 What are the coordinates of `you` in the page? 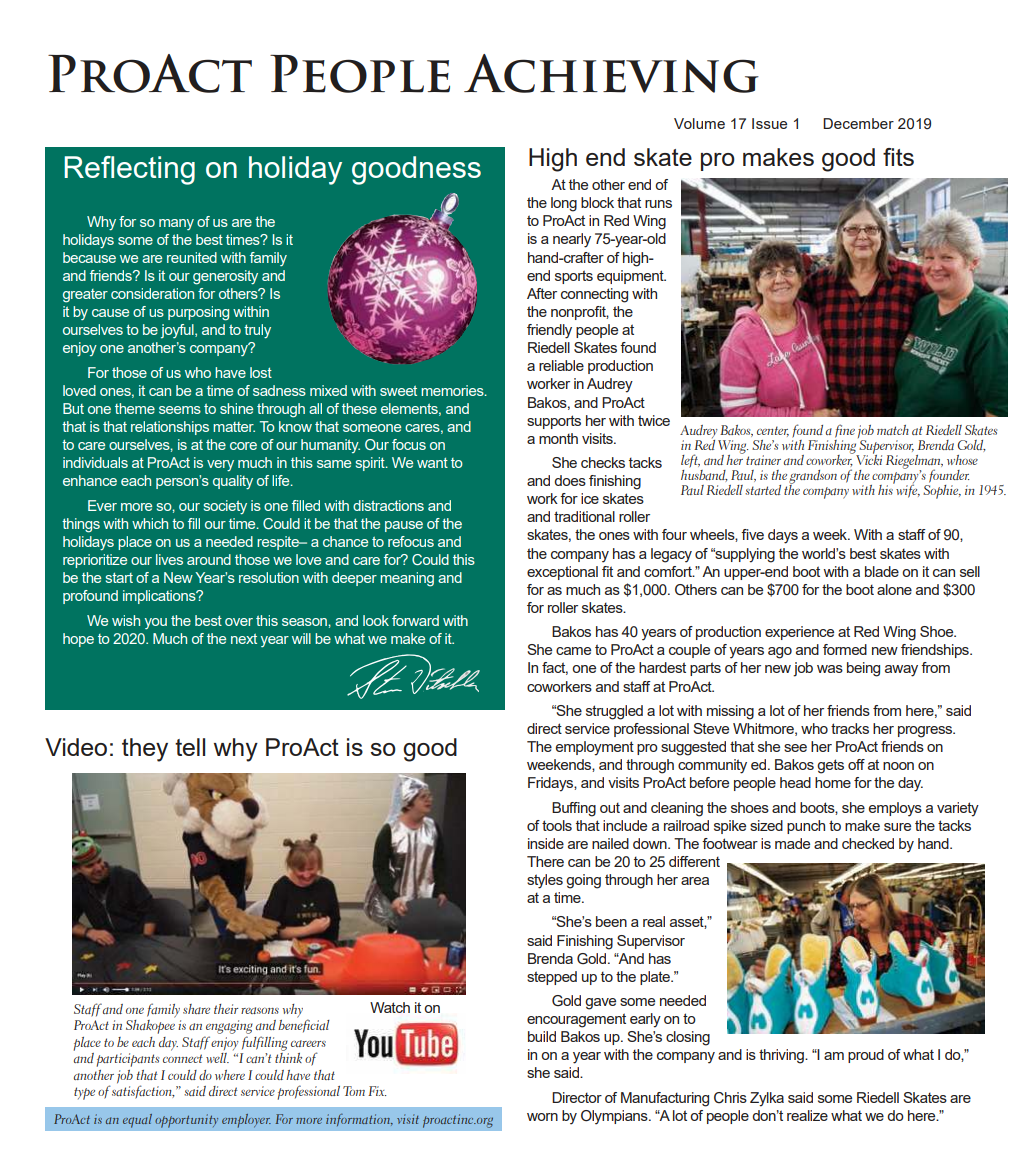 It's located at (156, 623).
